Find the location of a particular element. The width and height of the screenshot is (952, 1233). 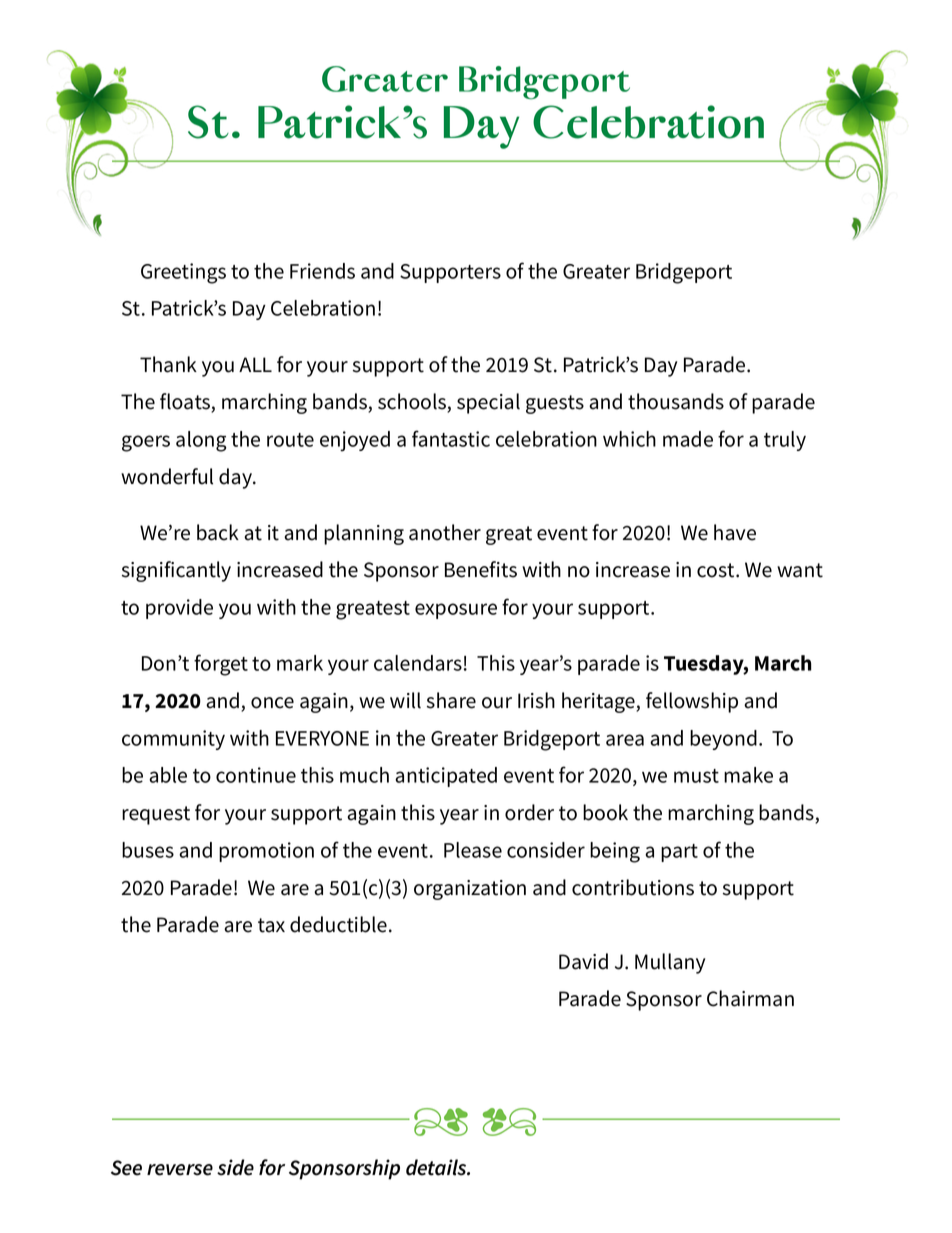

Friends is located at coordinates (322, 271).
